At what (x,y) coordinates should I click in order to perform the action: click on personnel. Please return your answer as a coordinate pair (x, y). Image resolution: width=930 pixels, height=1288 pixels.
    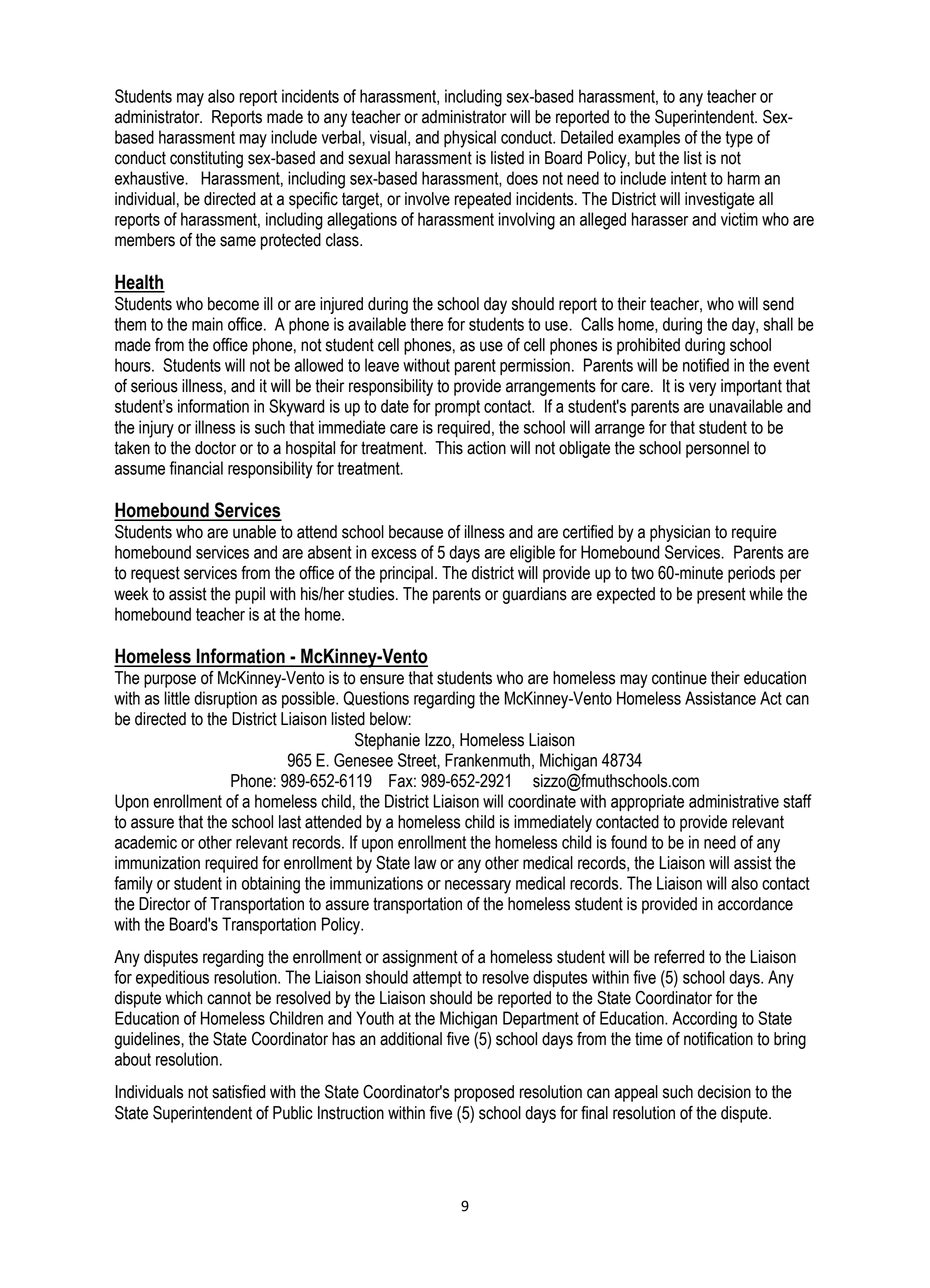
    Looking at the image, I should click on (717, 449).
